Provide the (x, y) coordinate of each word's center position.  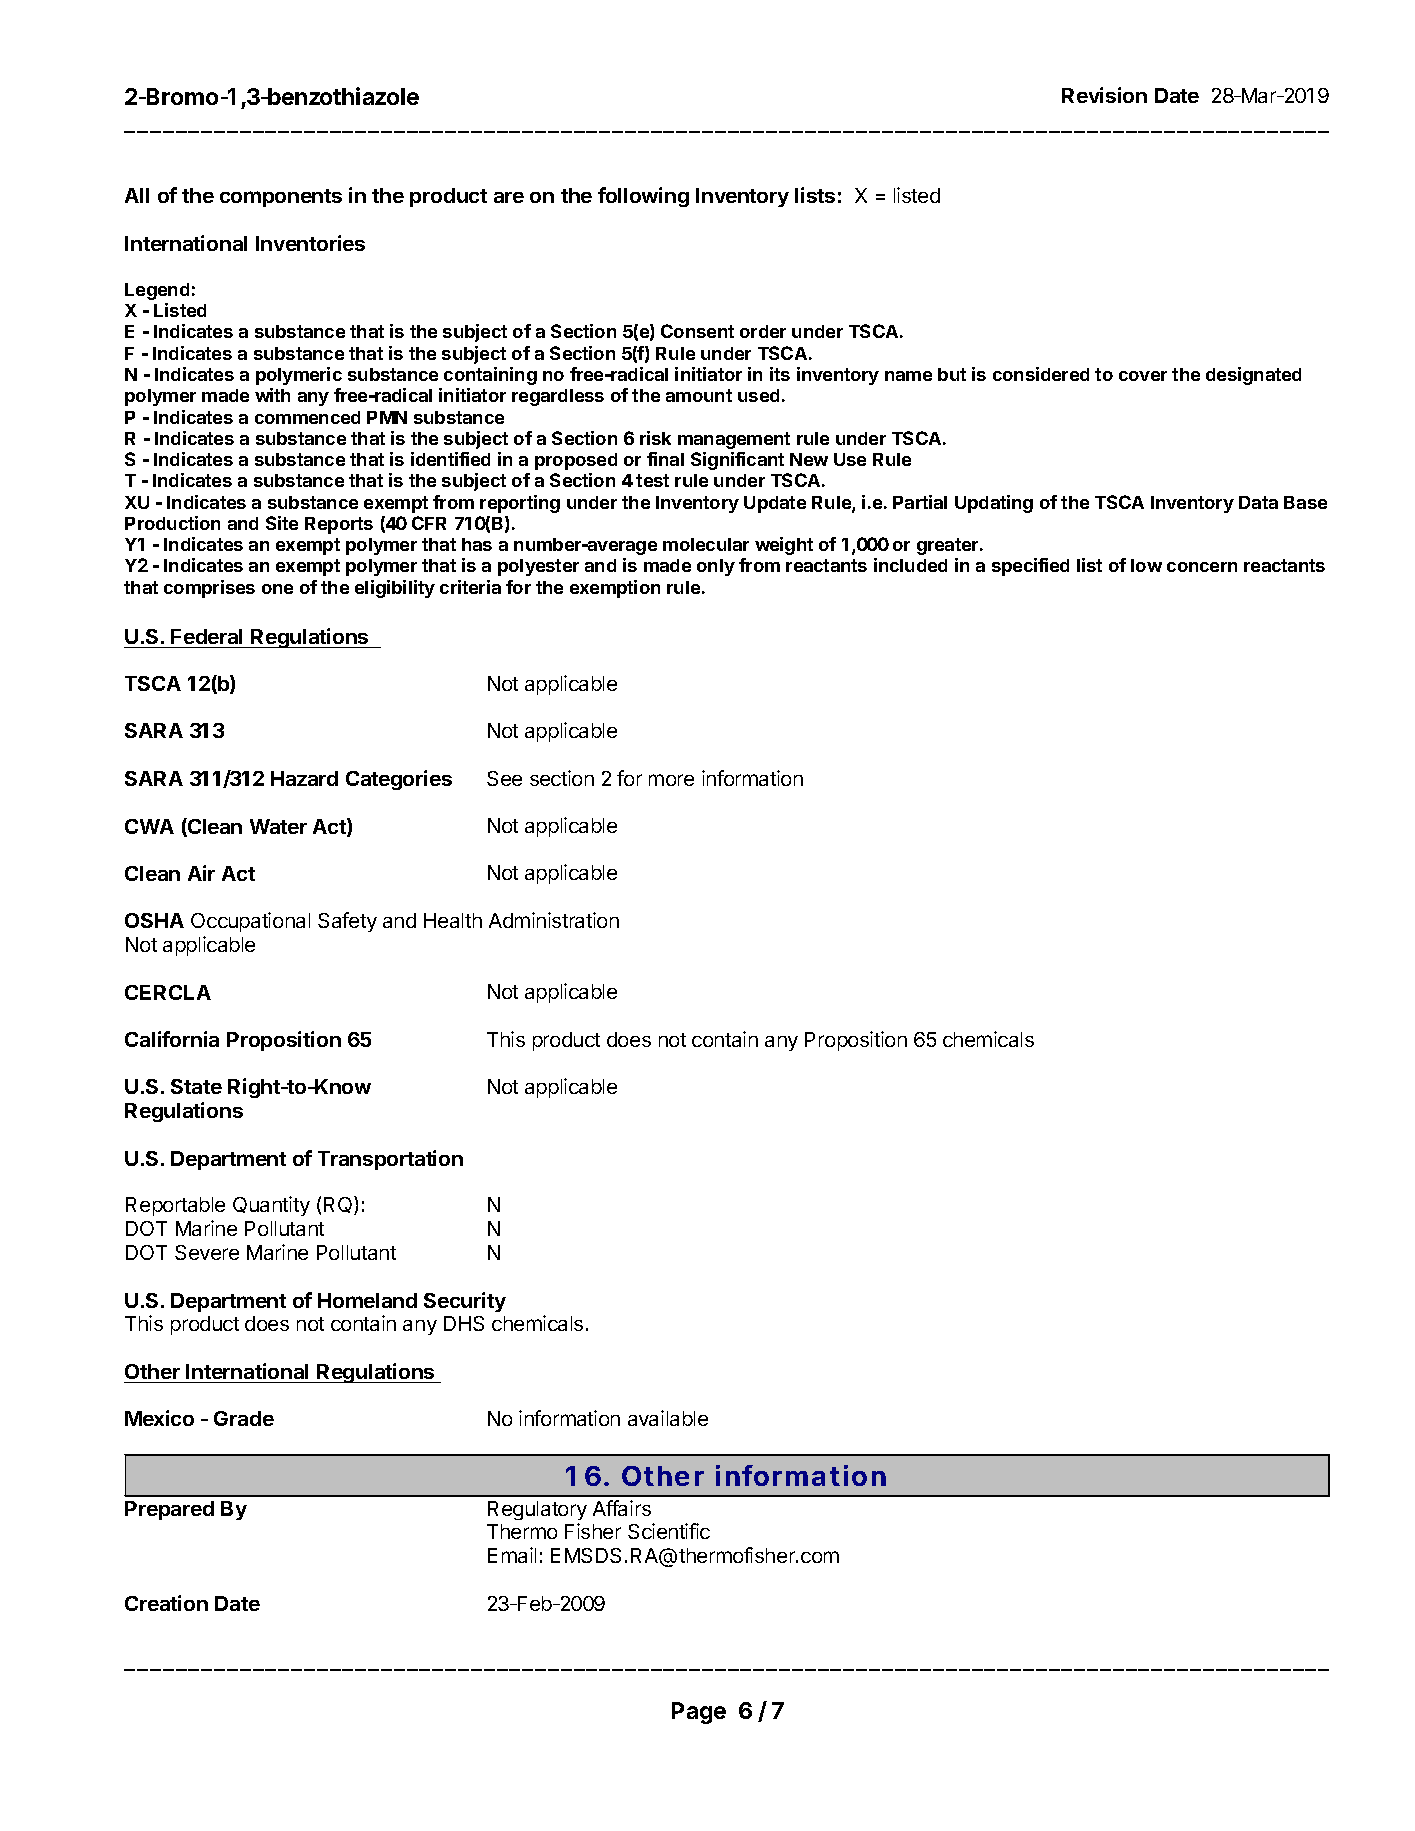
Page (699, 1713)
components (281, 198)
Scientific (669, 1531)
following (643, 197)
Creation (166, 1603)
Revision (1104, 95)
